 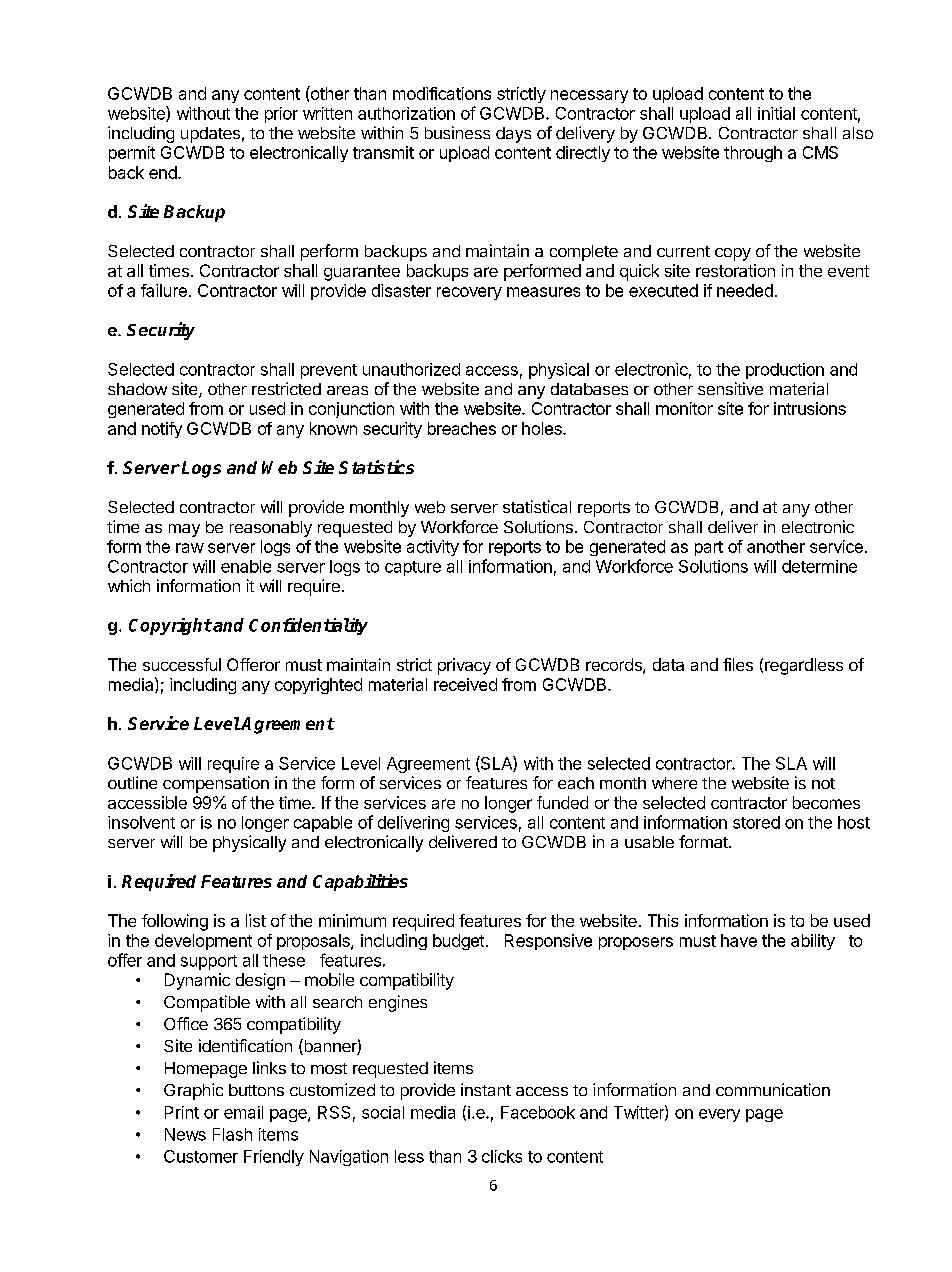 What do you see at coordinates (216, 784) in the image?
I see `compensation` at bounding box center [216, 784].
